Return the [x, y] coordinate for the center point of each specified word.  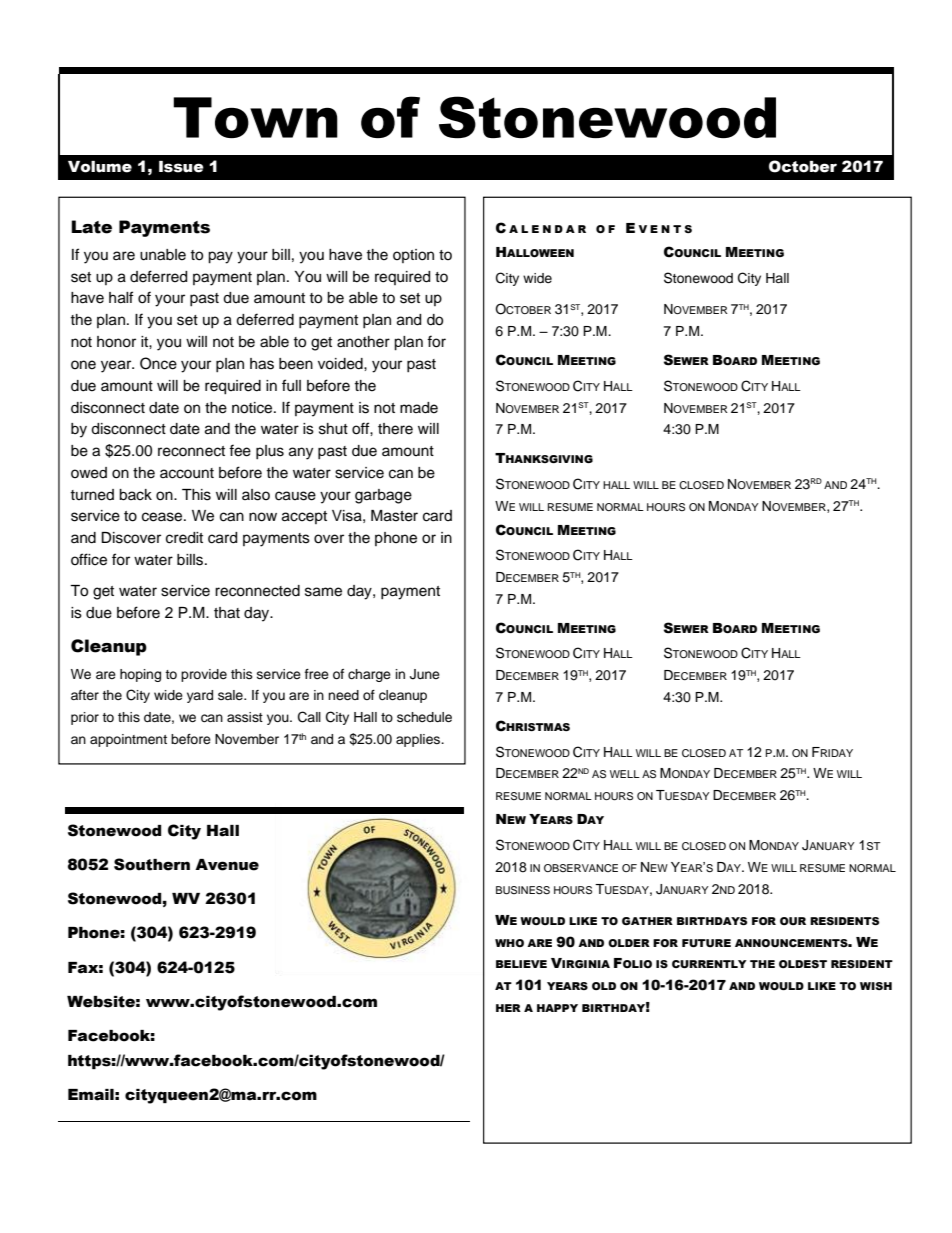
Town [255, 117]
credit [184, 538]
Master [394, 516]
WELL [625, 774]
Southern [152, 864]
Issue [181, 167]
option [413, 256]
